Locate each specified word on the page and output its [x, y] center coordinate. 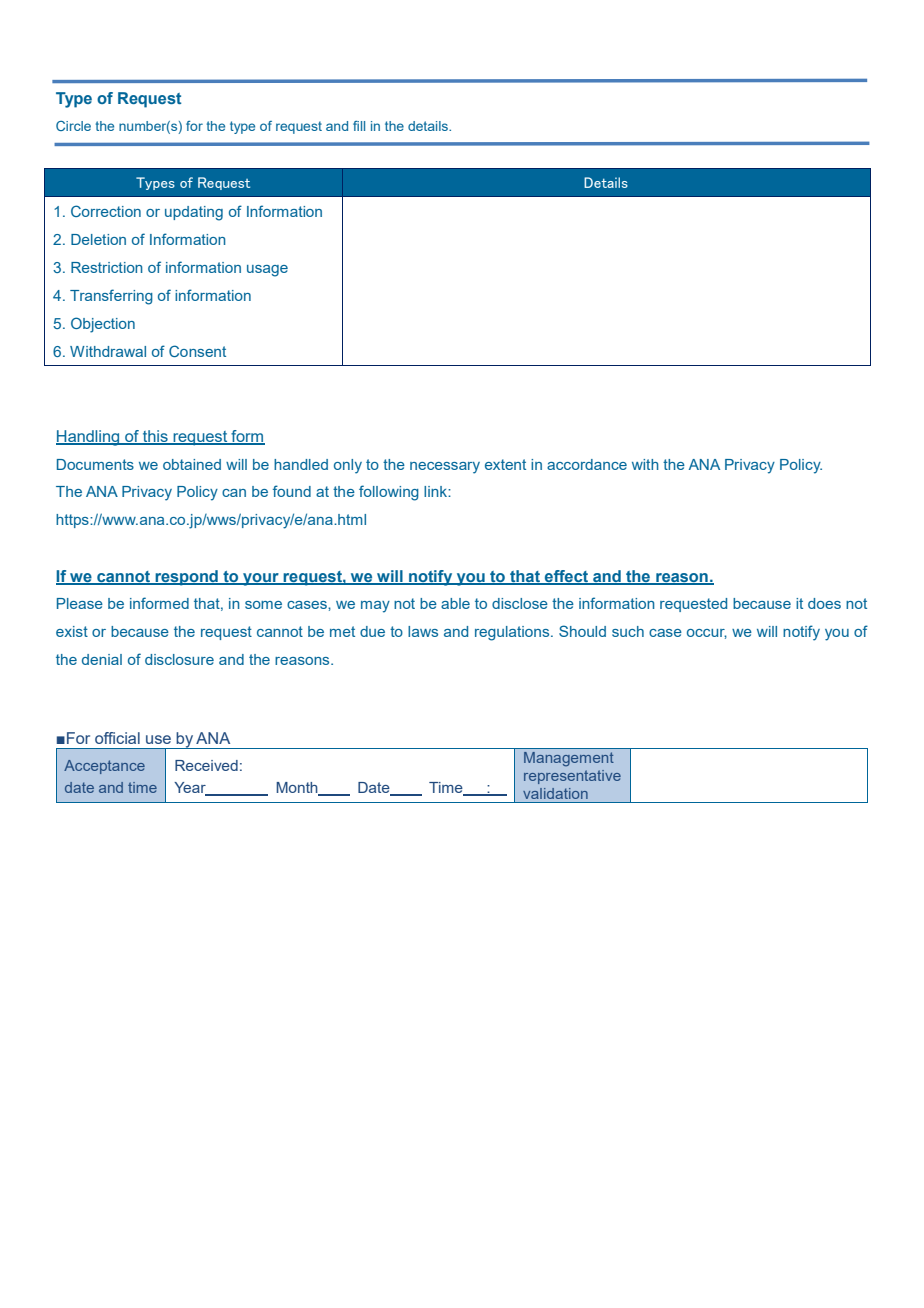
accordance [587, 464]
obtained [192, 464]
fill [359, 126]
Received [206, 765]
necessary [445, 468]
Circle [73, 126]
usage [267, 271]
